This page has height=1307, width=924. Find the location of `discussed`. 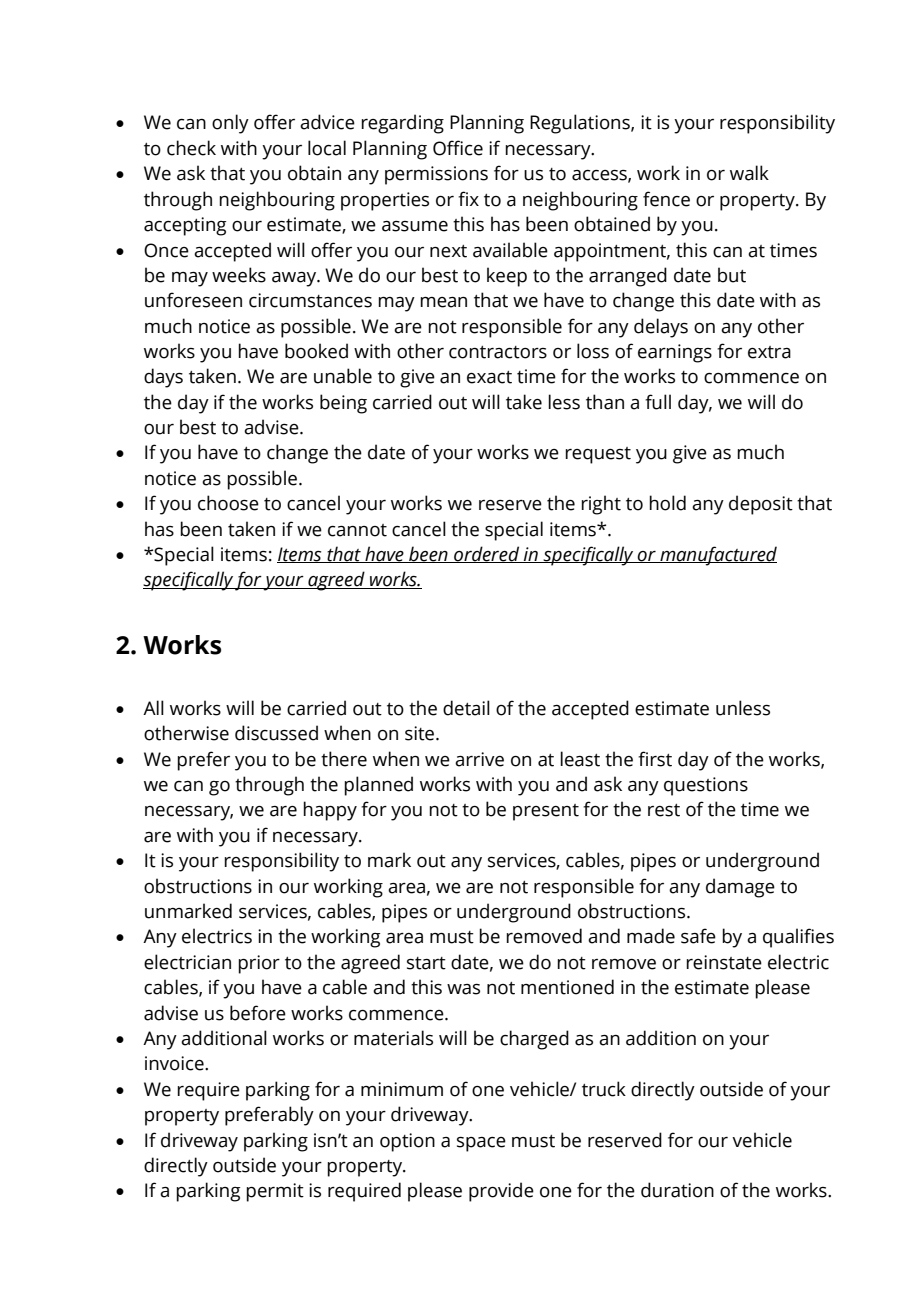

discussed is located at coordinates (276, 733).
